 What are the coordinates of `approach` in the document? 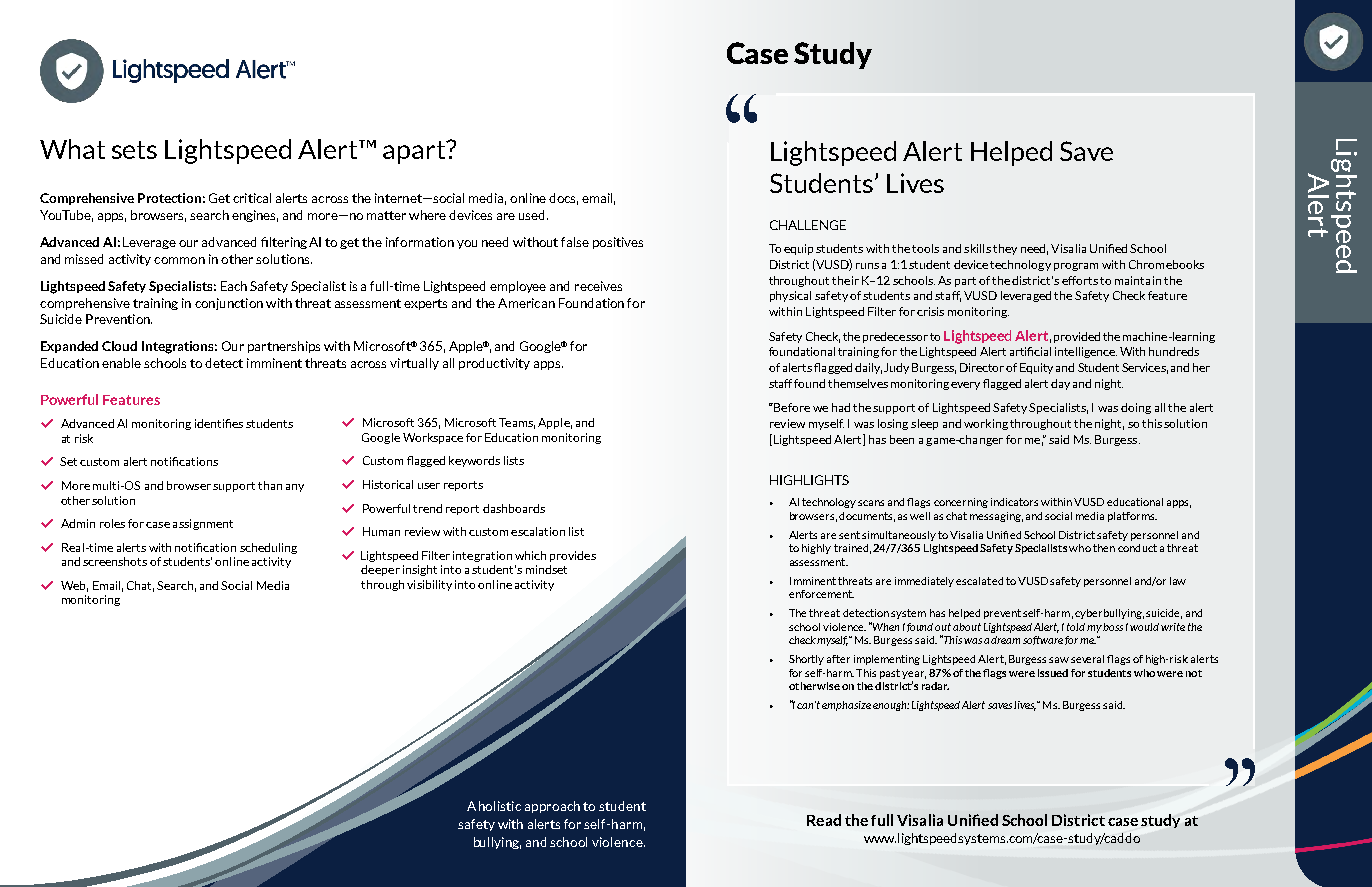 It's located at (552, 807).
